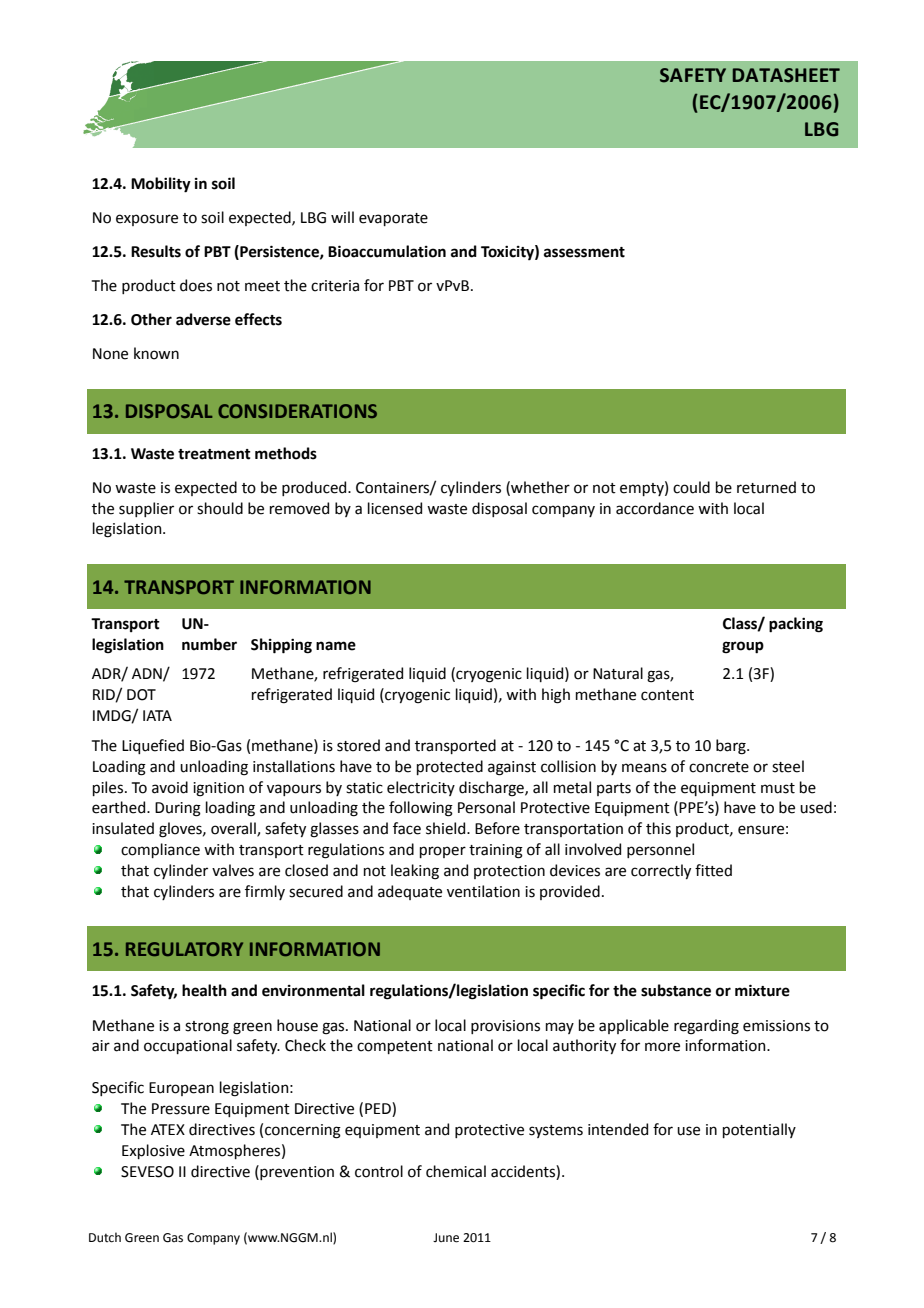 Image resolution: width=924 pixels, height=1308 pixels. What do you see at coordinates (184, 949) in the document?
I see `REGULATORY` at bounding box center [184, 949].
